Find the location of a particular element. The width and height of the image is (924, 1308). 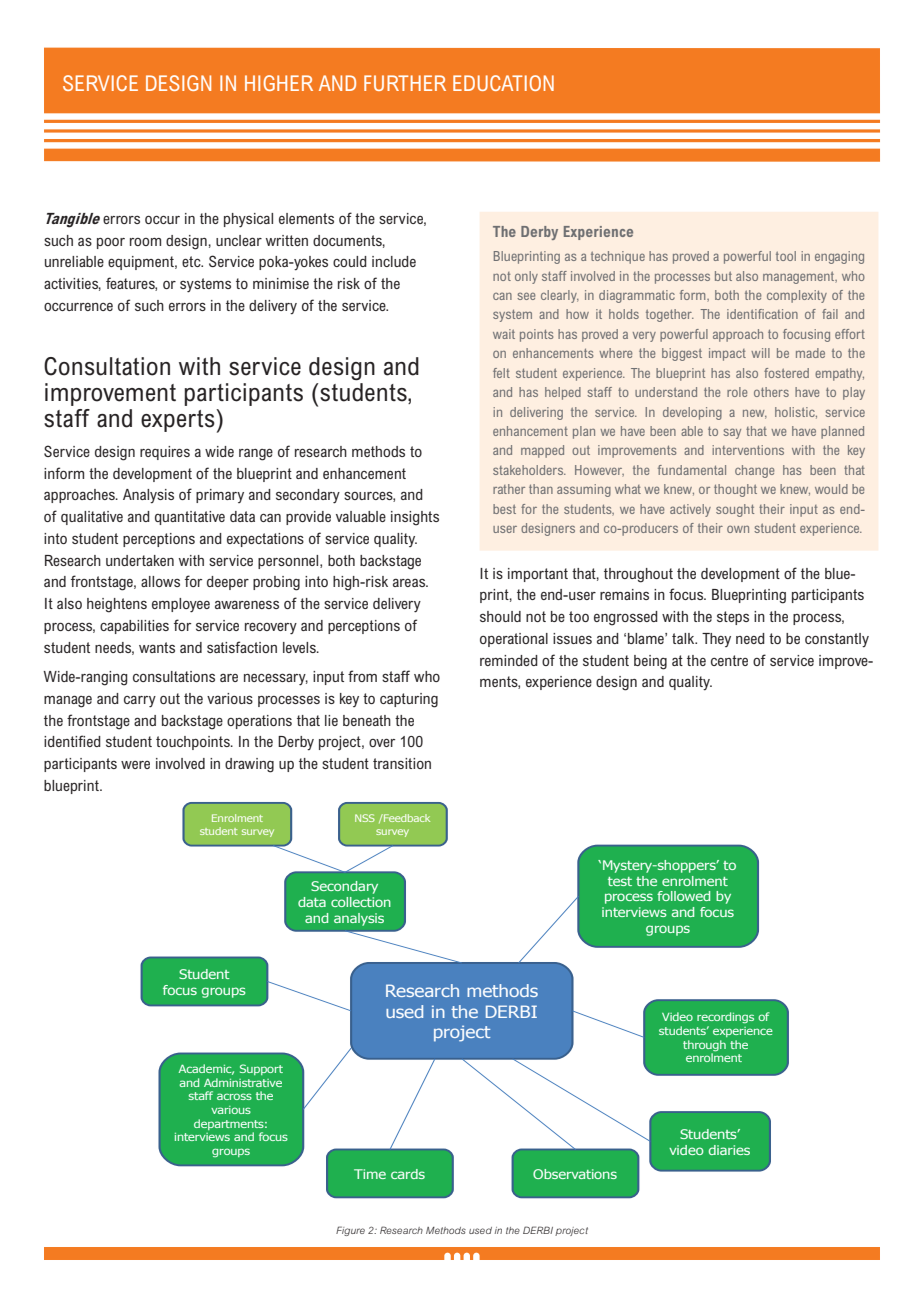

tool is located at coordinates (786, 256).
